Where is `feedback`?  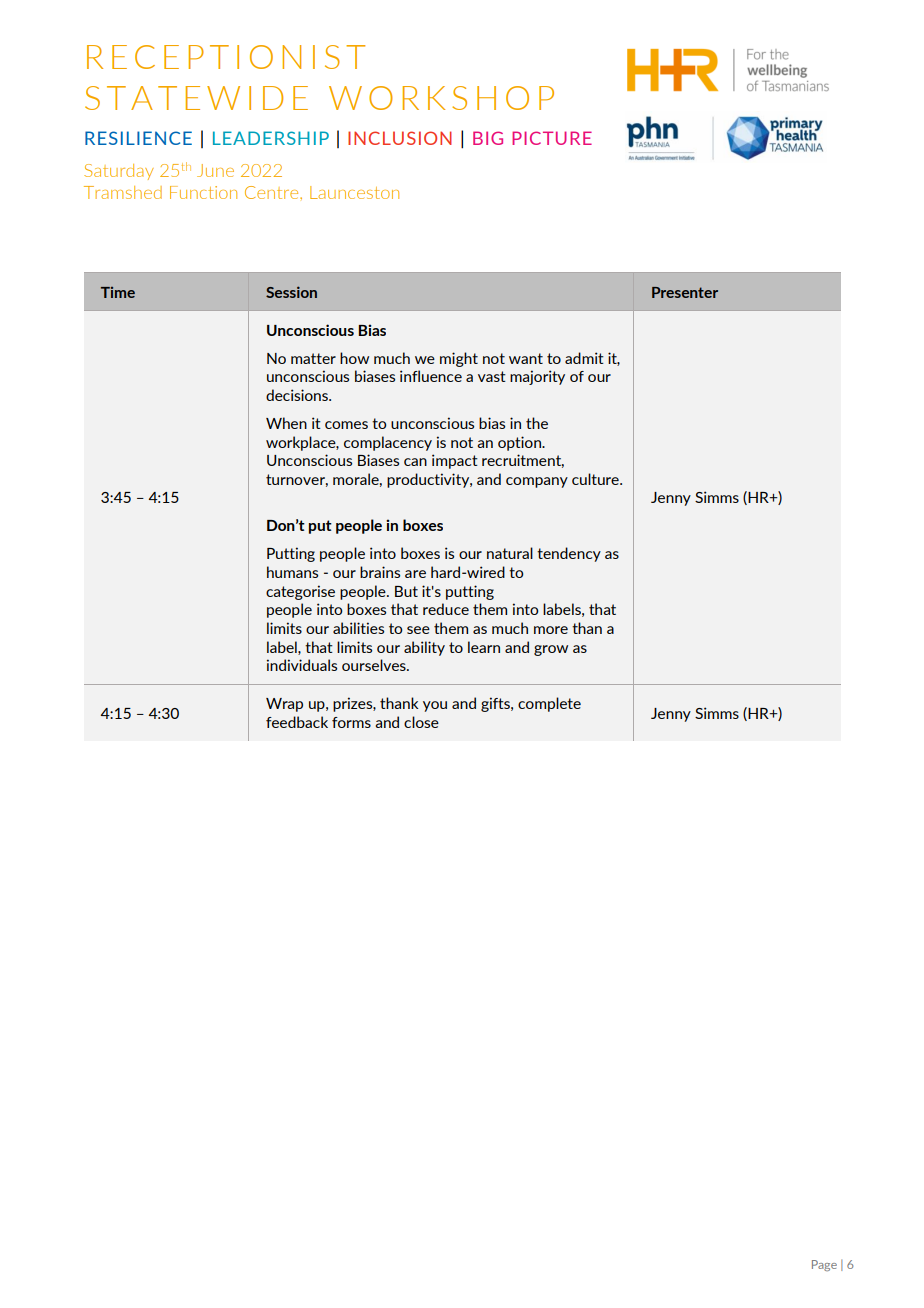
feedback is located at coordinates (297, 722).
